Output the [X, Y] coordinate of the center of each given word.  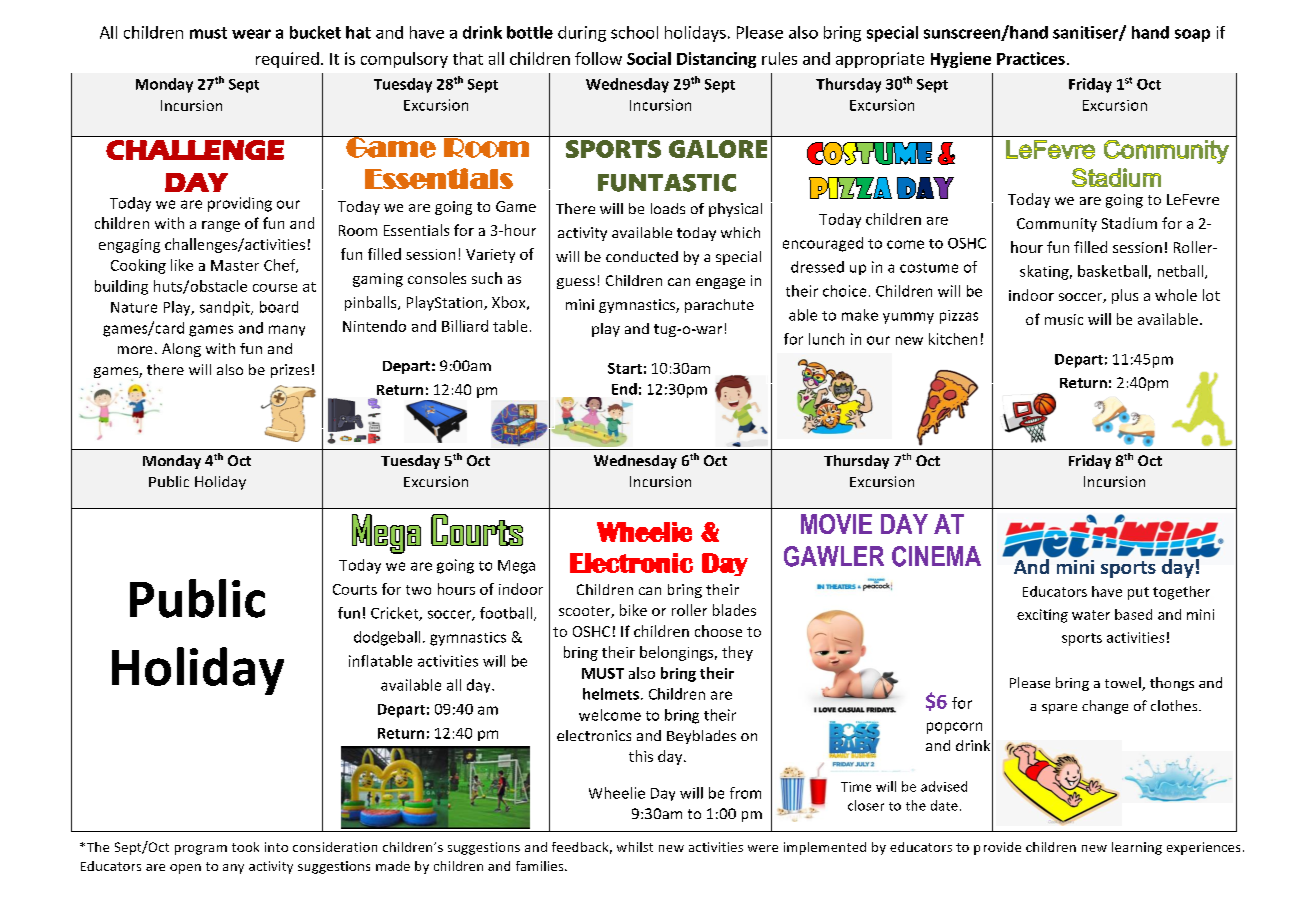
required [287, 60]
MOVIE [836, 524]
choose [718, 631]
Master [235, 265]
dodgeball [387, 638]
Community [1057, 225]
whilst [635, 847]
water [1091, 615]
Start [625, 368]
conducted [642, 256]
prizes [290, 371]
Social [649, 58]
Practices [1031, 58]
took [245, 847]
